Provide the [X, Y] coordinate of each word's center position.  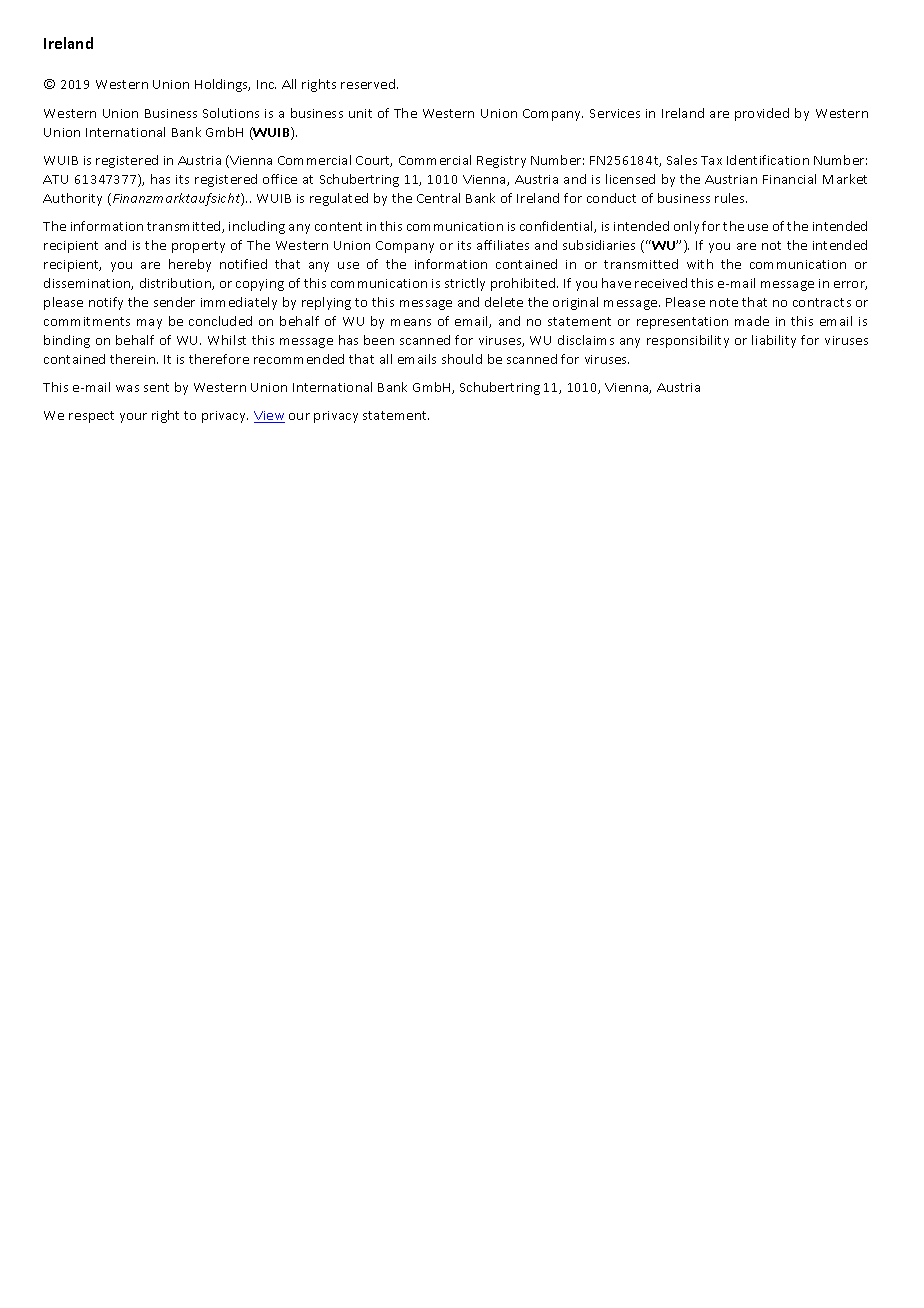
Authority [72, 199]
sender [174, 302]
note [724, 302]
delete [504, 302]
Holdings [222, 85]
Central [438, 198]
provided [762, 114]
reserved [369, 84]
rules [731, 198]
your [133, 418]
